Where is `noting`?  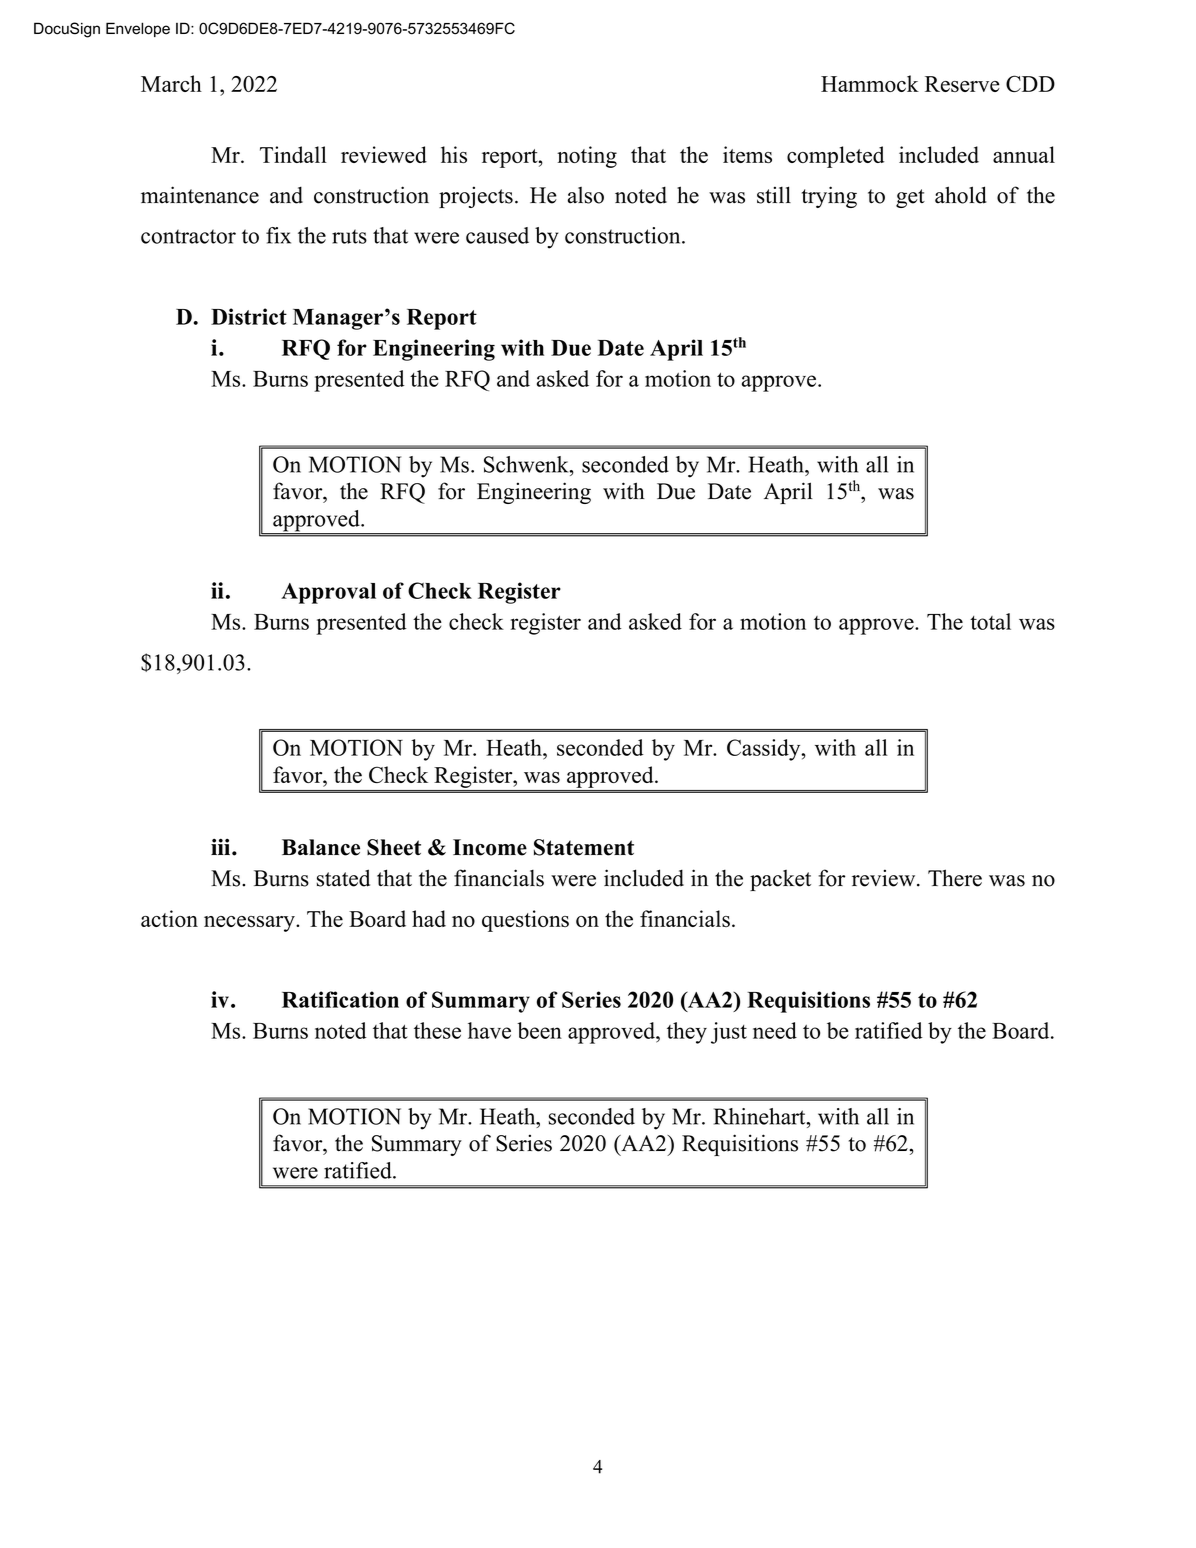 noting is located at coordinates (587, 157).
